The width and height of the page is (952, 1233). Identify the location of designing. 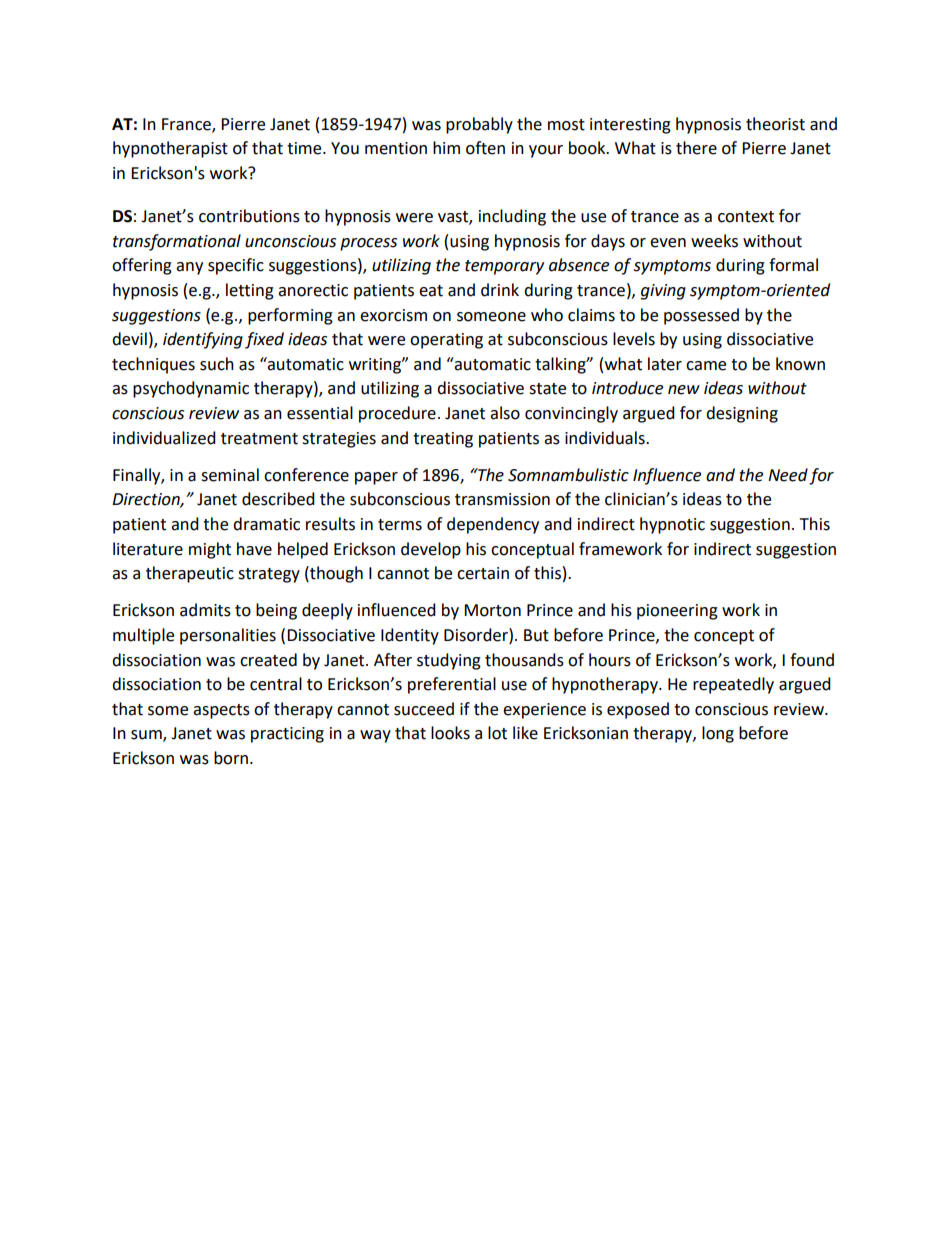
(742, 414).
